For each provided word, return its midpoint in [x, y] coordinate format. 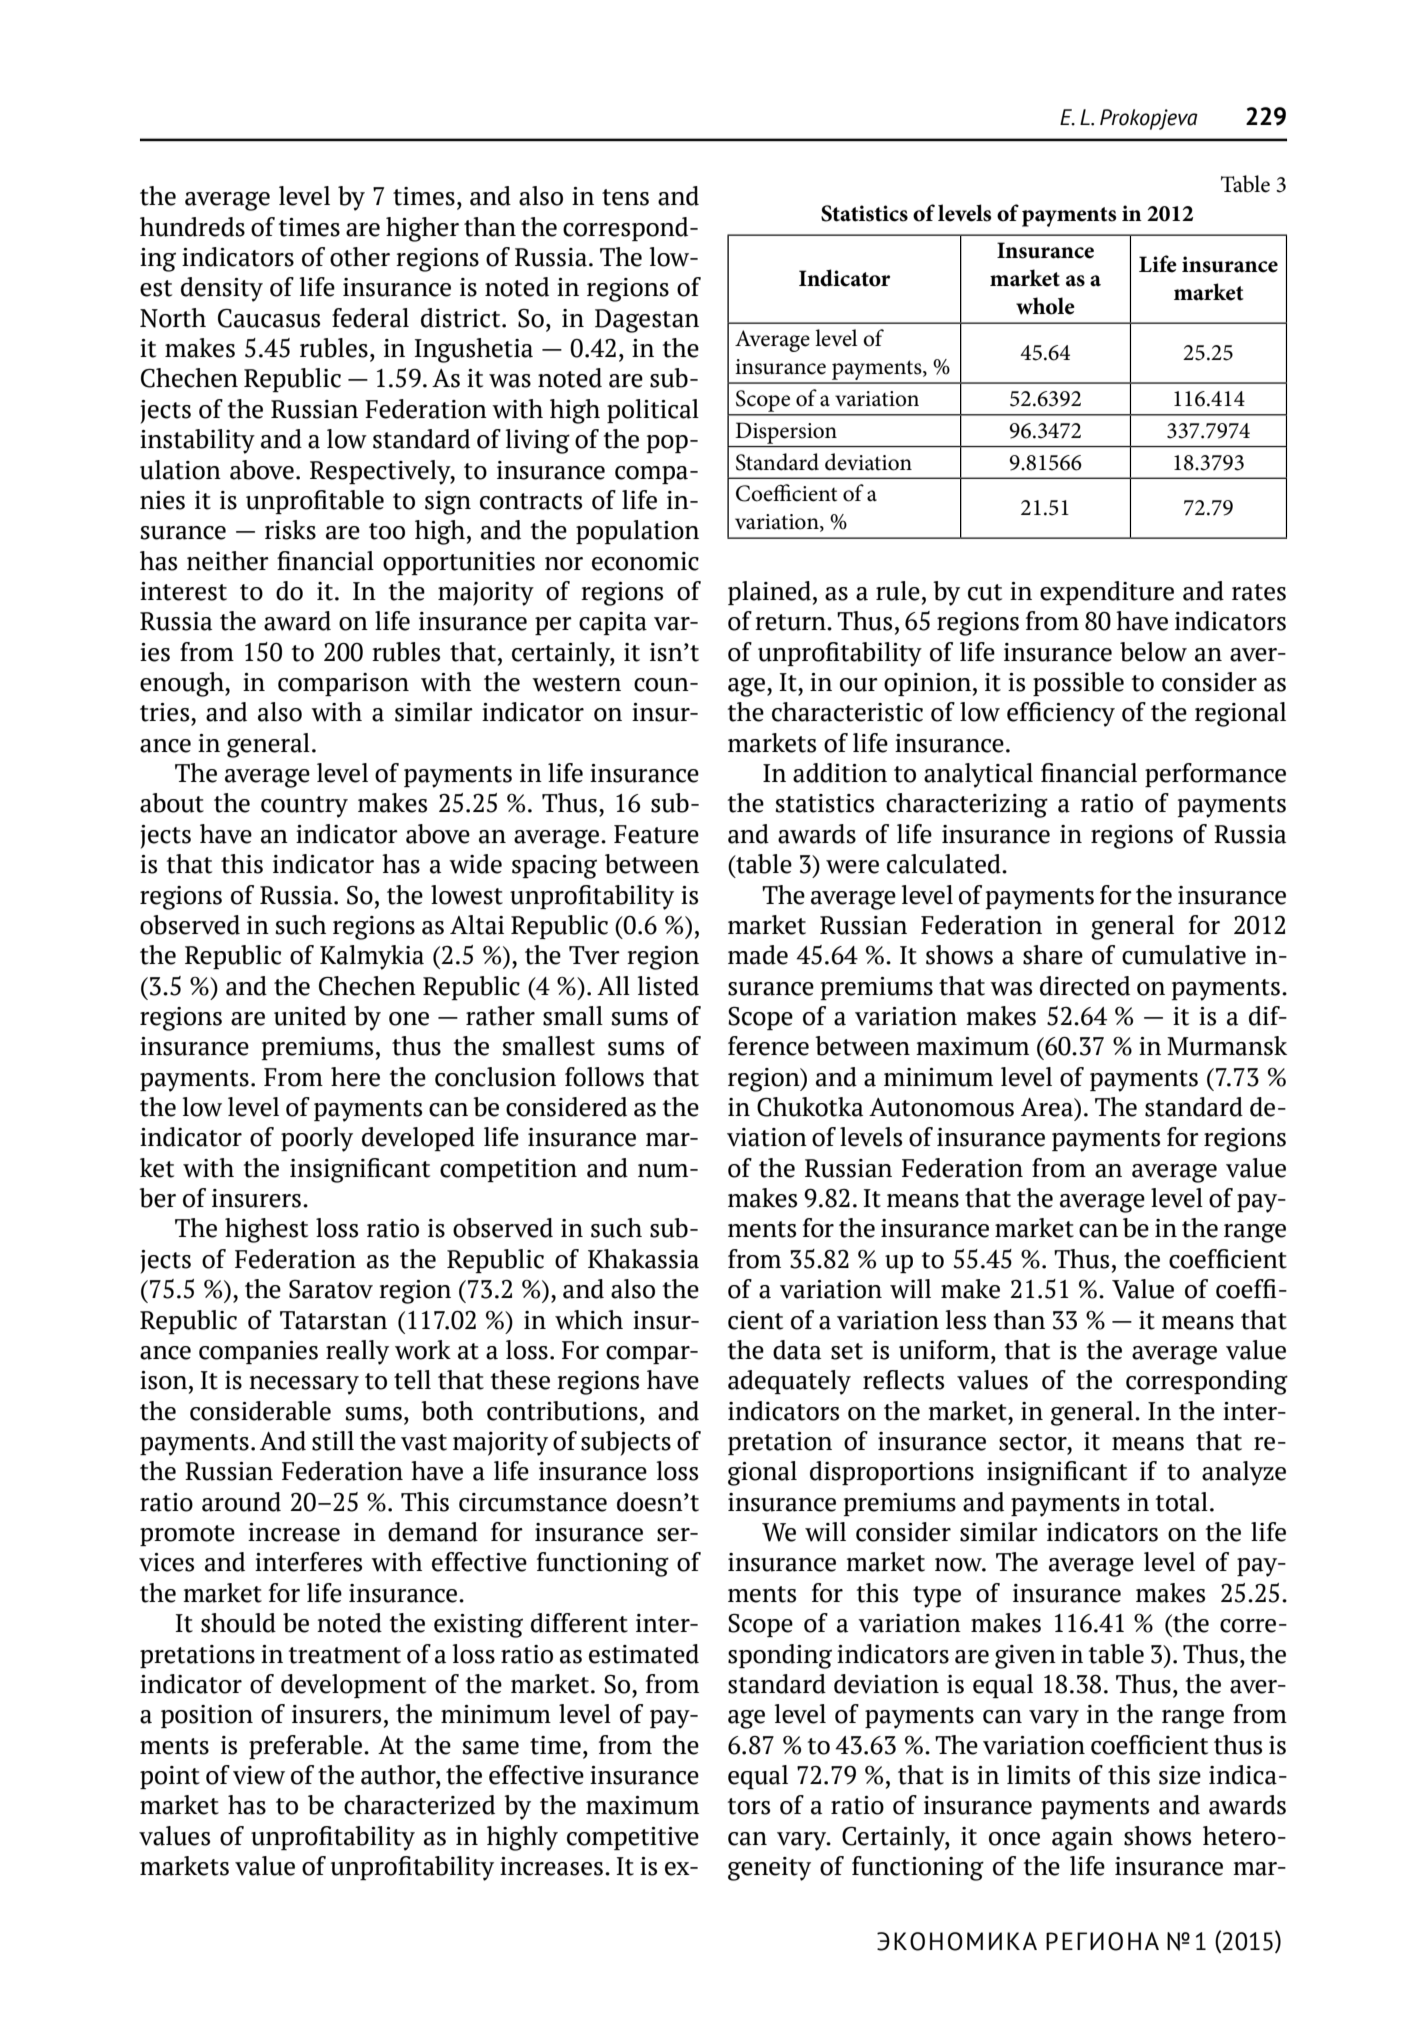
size [1180, 1775]
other [360, 257]
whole [1045, 306]
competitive [633, 1838]
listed [668, 986]
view [259, 1775]
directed [1085, 986]
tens [625, 197]
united [310, 1016]
